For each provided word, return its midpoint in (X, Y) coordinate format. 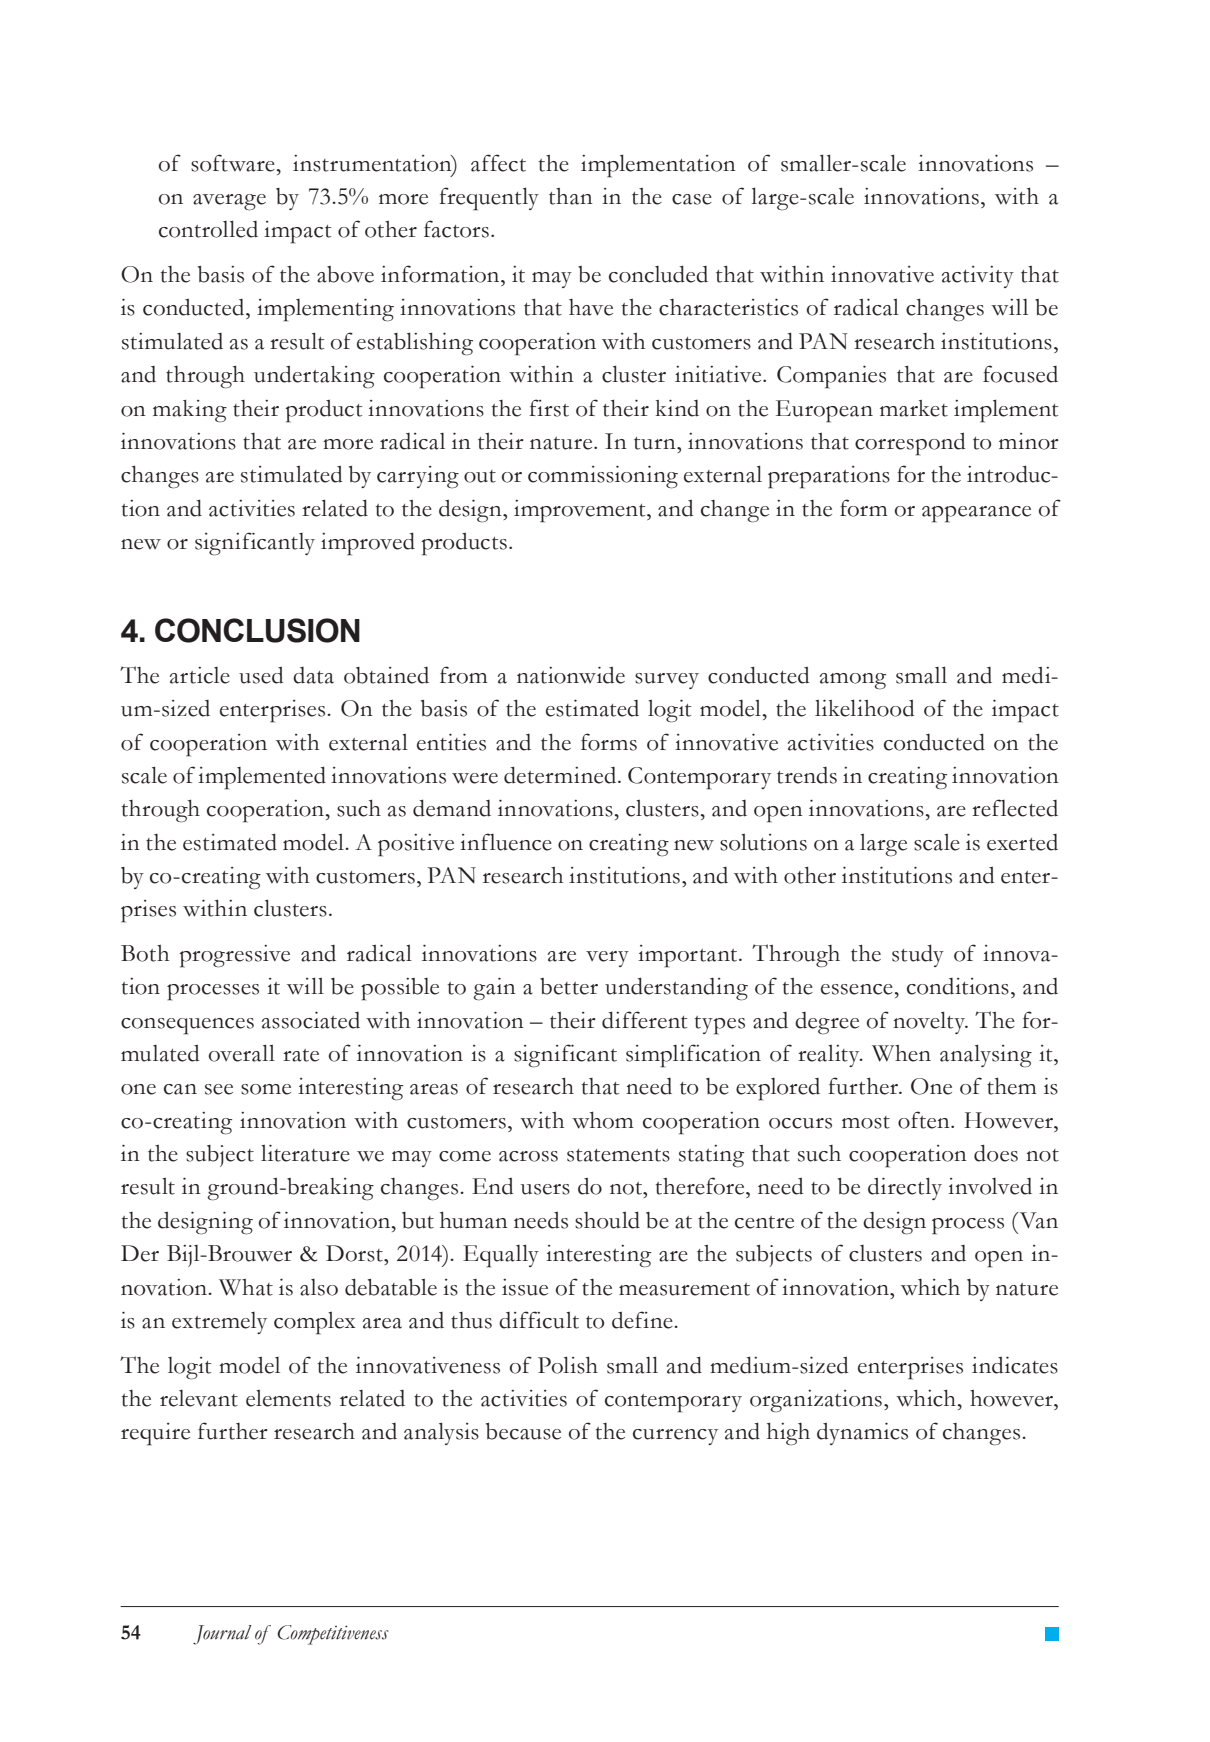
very (607, 959)
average (229, 202)
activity (978, 277)
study (918, 955)
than (571, 196)
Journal (222, 1635)
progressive (235, 956)
